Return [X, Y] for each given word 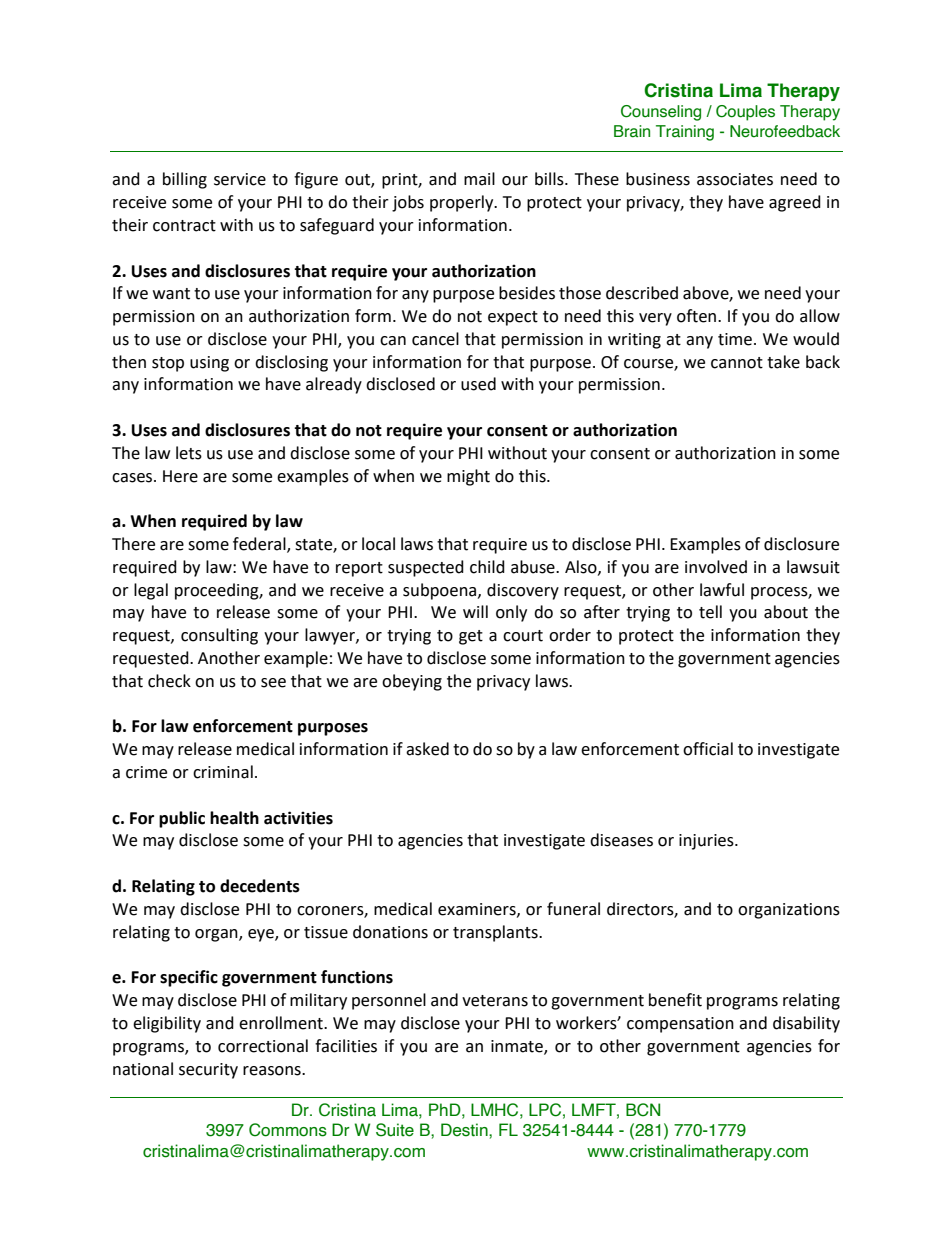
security [208, 1071]
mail [479, 179]
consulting [219, 636]
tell [710, 612]
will [475, 611]
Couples [745, 113]
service [240, 179]
